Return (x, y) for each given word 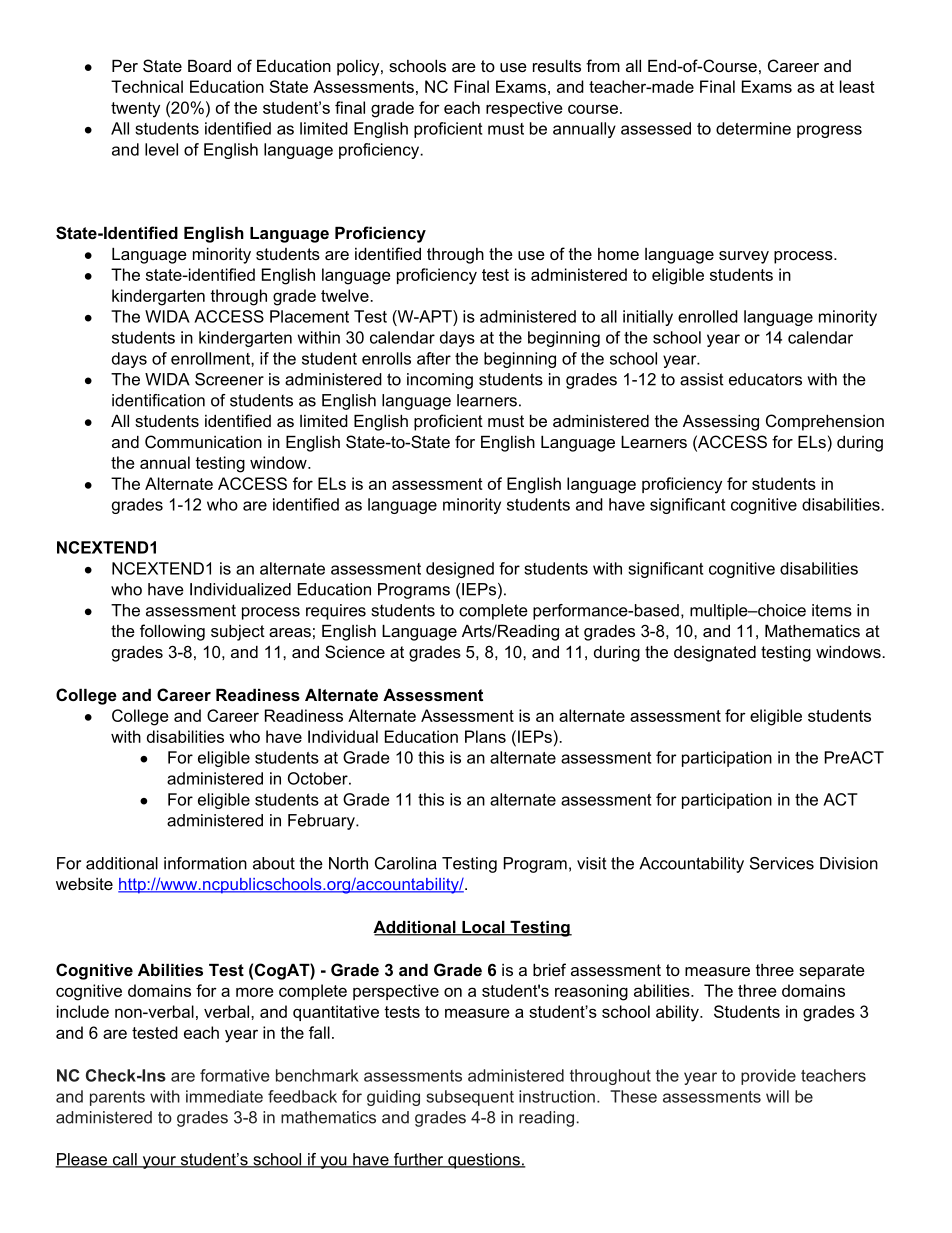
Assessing (721, 423)
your (159, 1162)
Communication (203, 441)
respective (524, 109)
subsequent (470, 1098)
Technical (147, 86)
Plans (485, 736)
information (205, 863)
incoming (440, 381)
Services (782, 863)
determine (753, 128)
